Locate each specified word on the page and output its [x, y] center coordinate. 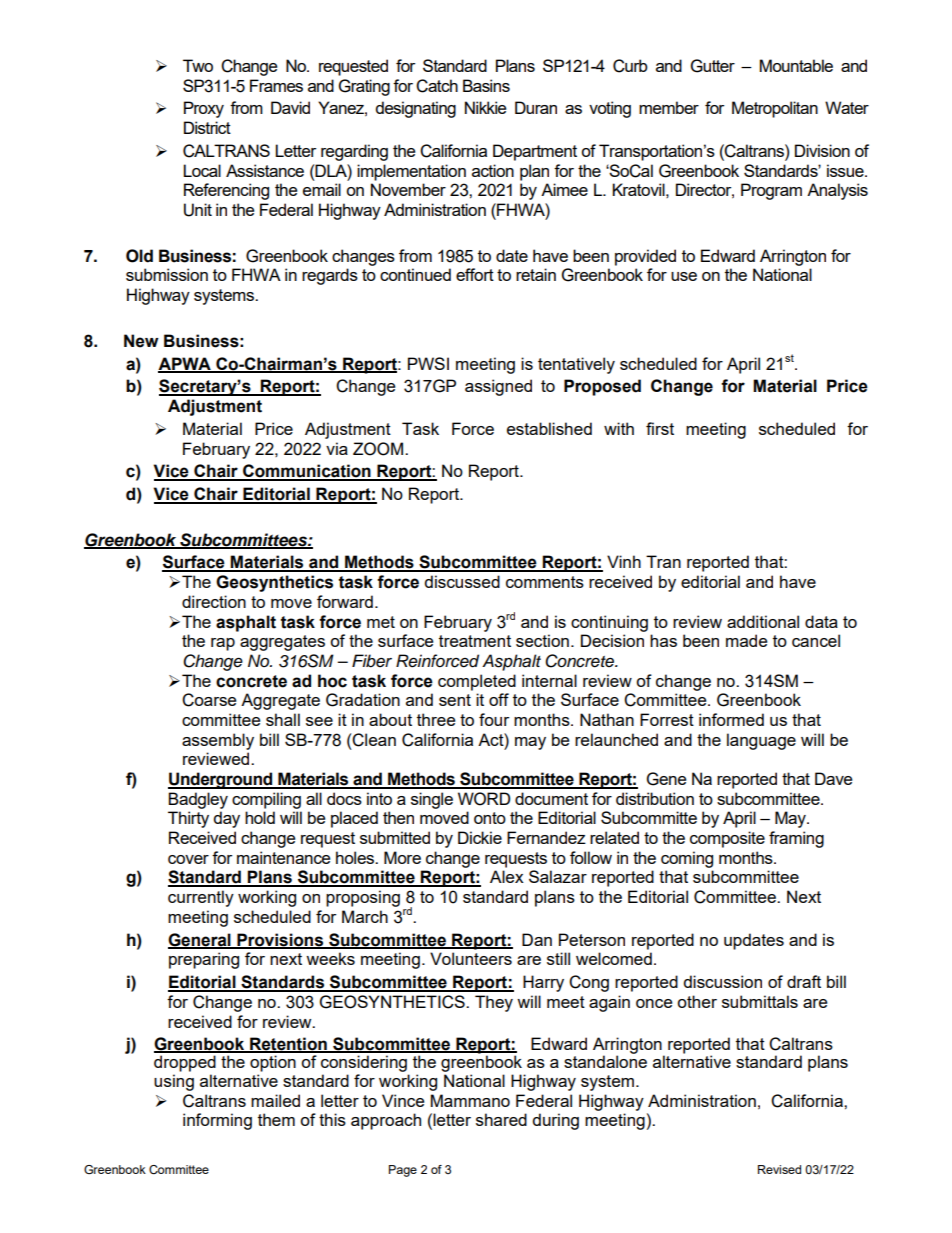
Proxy [204, 109]
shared [501, 1119]
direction [214, 601]
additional [763, 621]
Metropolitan [775, 109]
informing [217, 1121]
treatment [475, 641]
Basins [486, 85]
